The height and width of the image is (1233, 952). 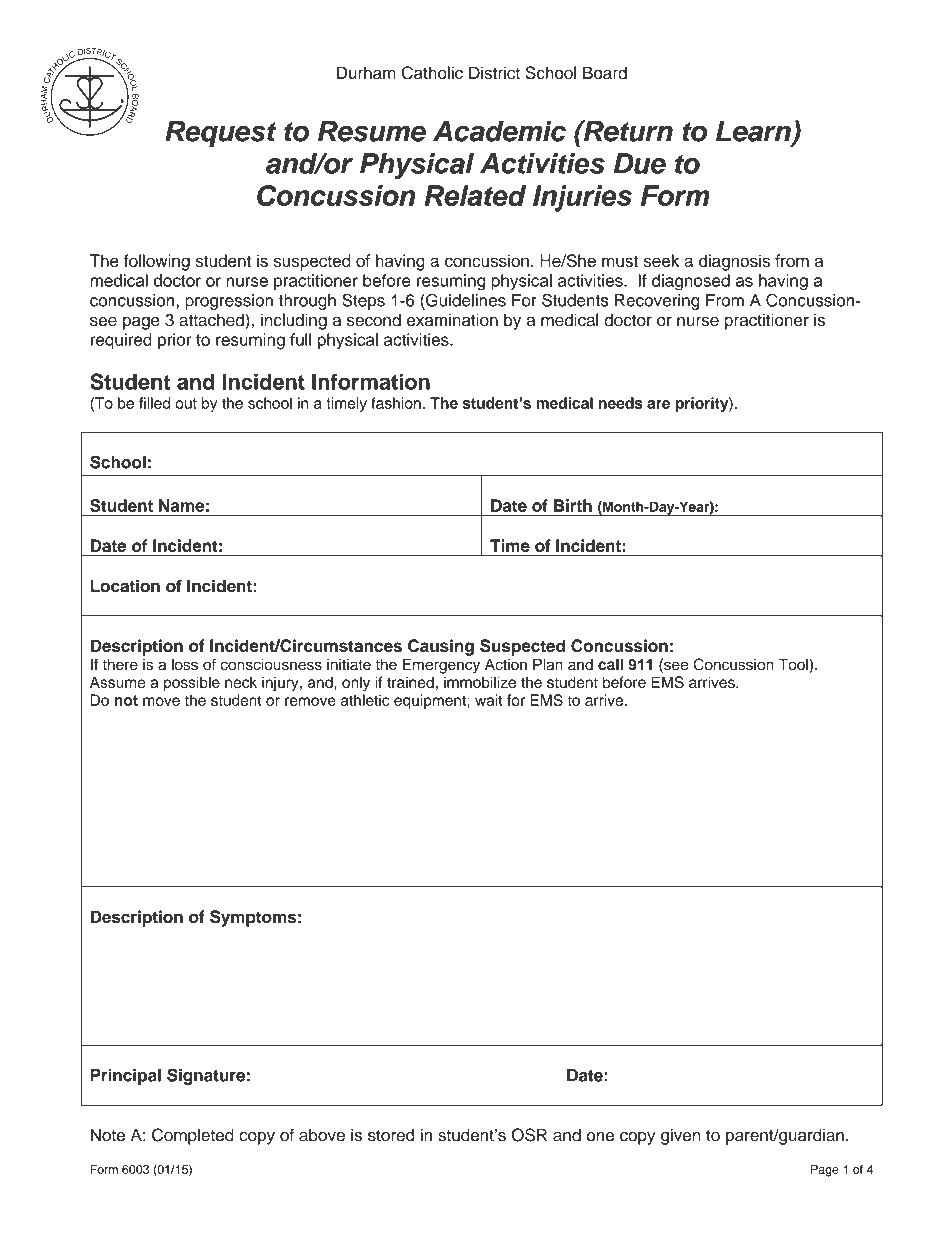 I want to click on possible, so click(x=192, y=683).
